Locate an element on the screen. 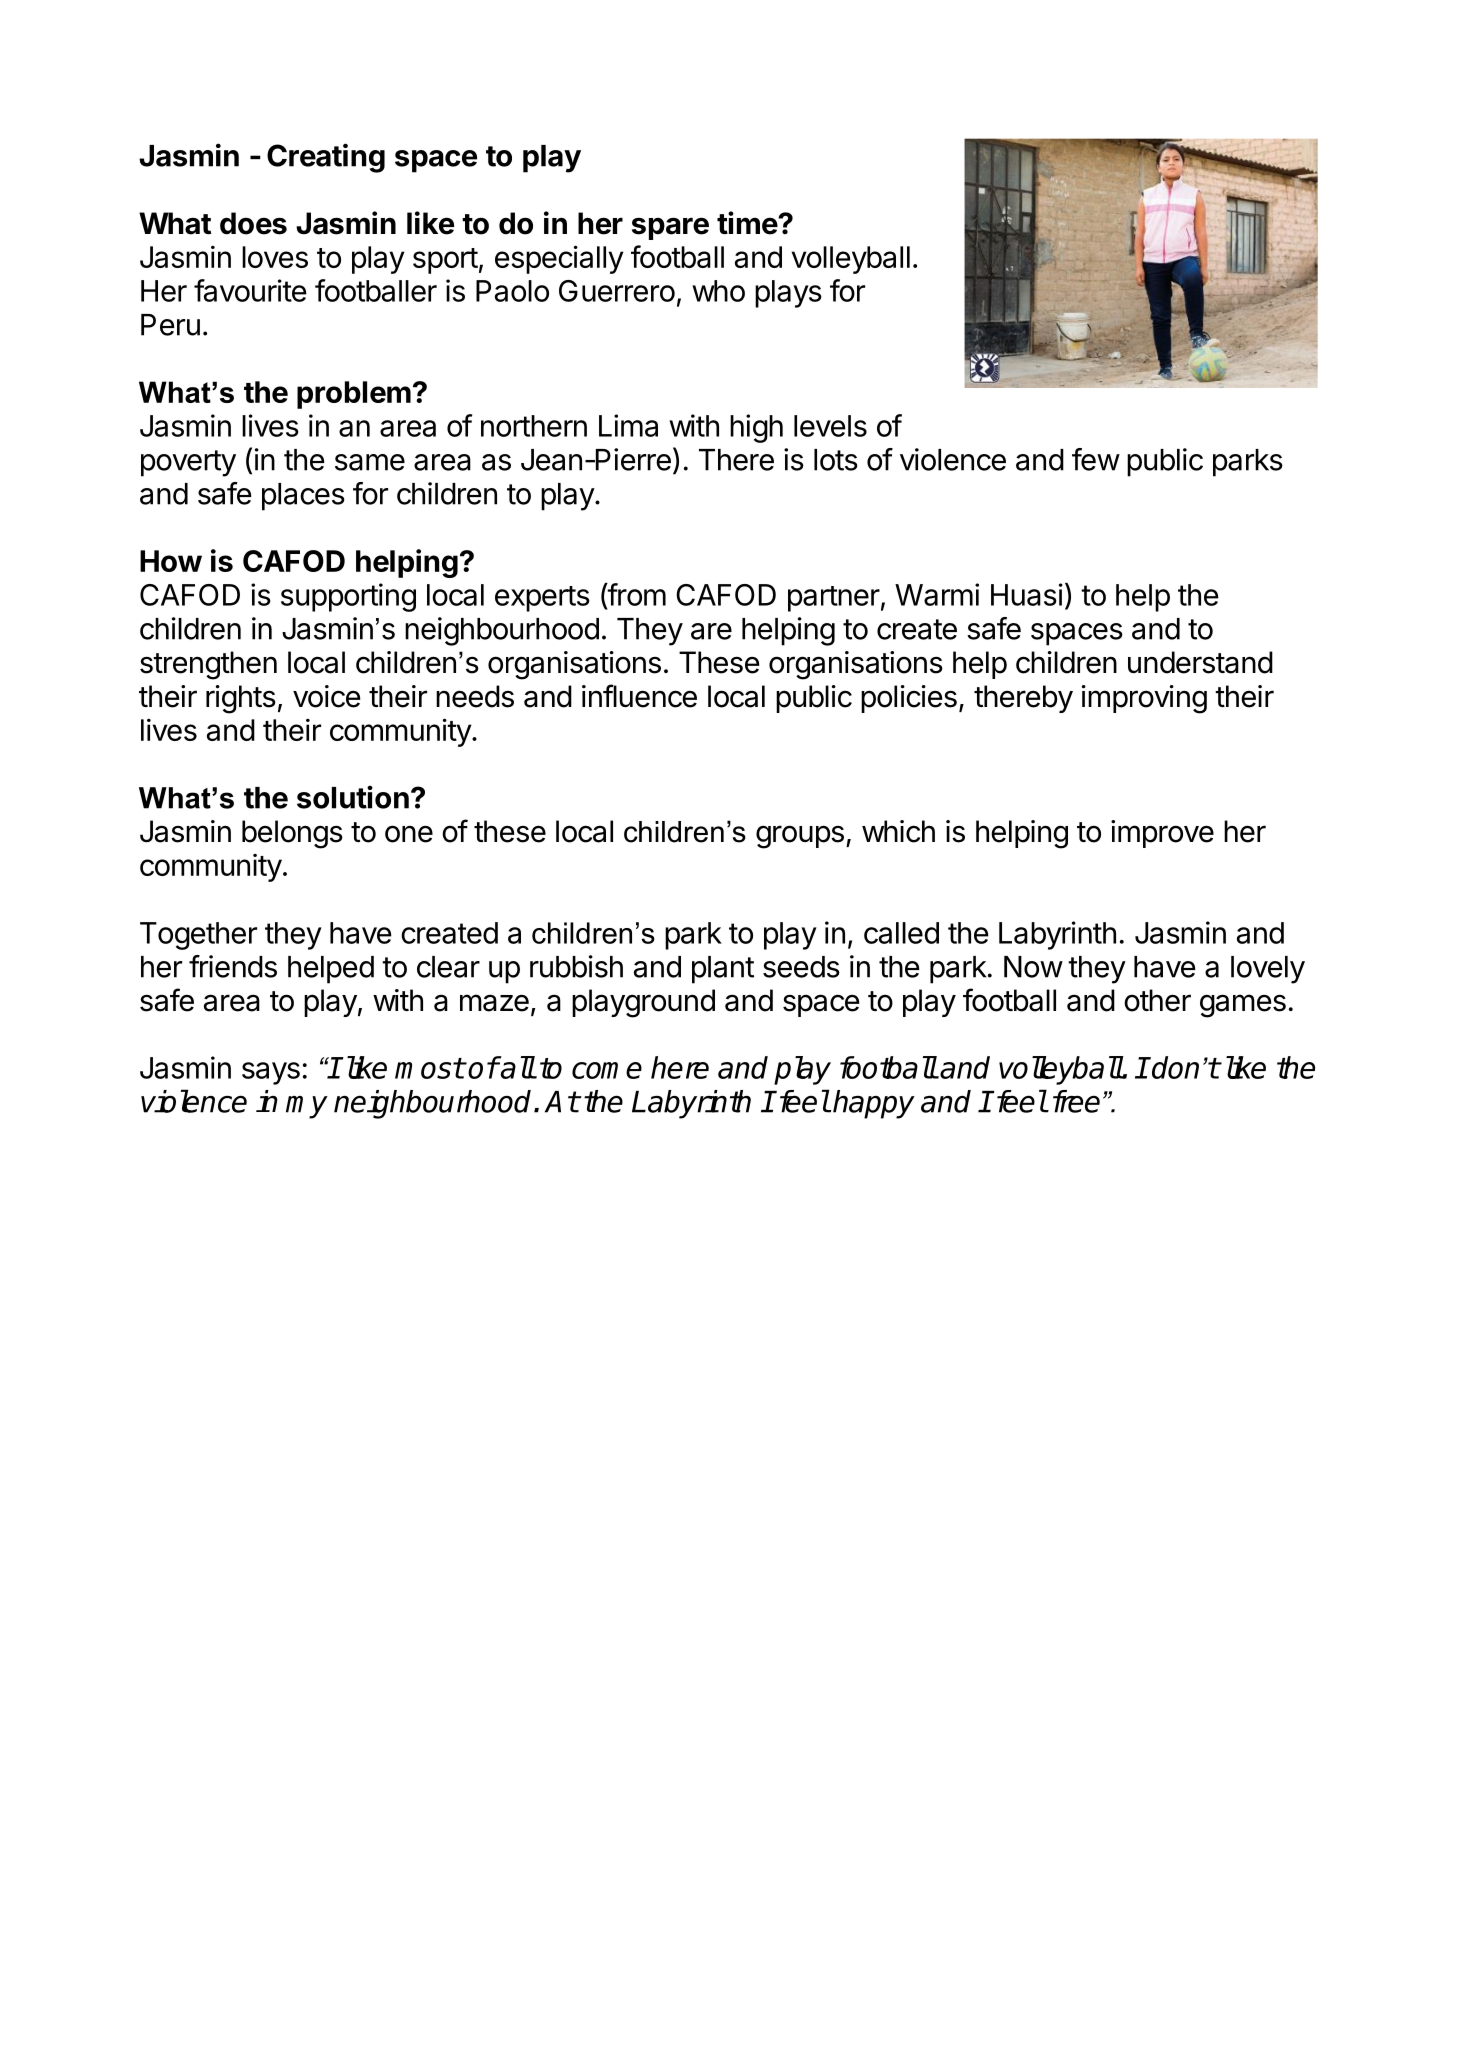 The width and height of the screenshot is (1458, 2061). lots is located at coordinates (836, 460).
